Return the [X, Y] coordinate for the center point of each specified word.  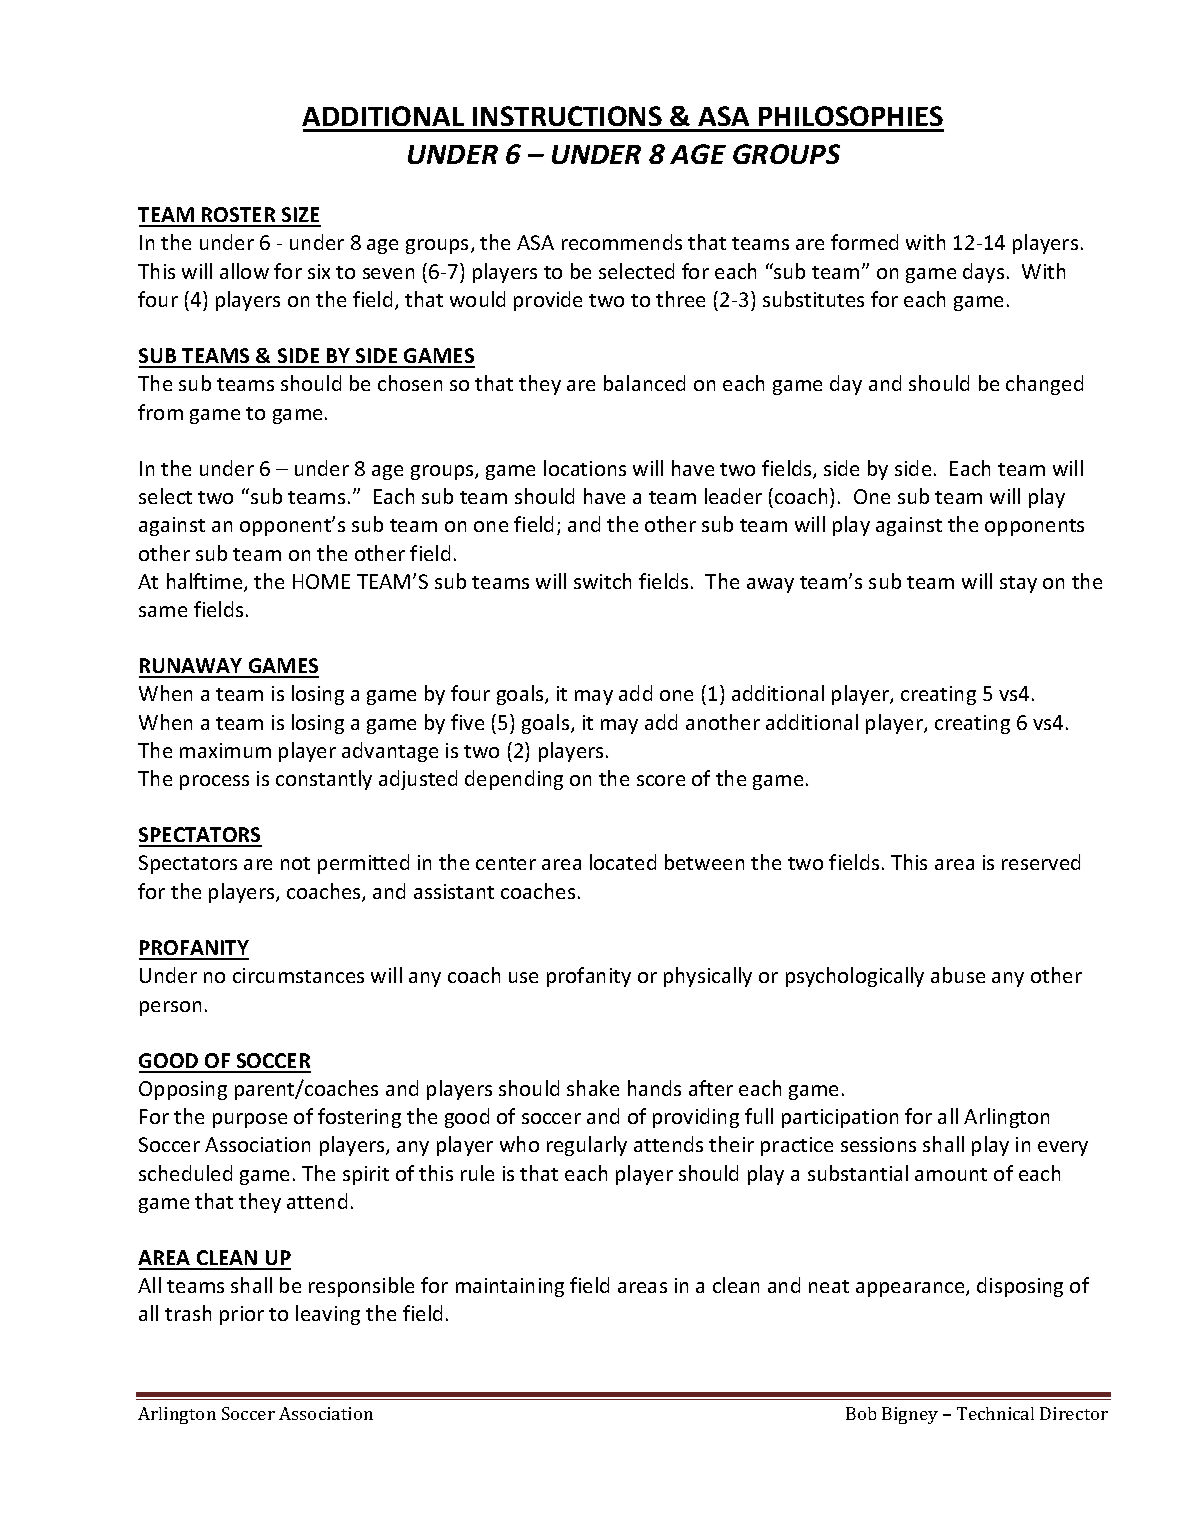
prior [242, 1315]
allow [244, 271]
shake [593, 1088]
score [661, 780]
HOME [321, 581]
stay [1018, 584]
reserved [1041, 862]
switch [602, 581]
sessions [878, 1144]
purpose [250, 1120]
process [214, 782]
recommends [622, 242]
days [983, 273]
